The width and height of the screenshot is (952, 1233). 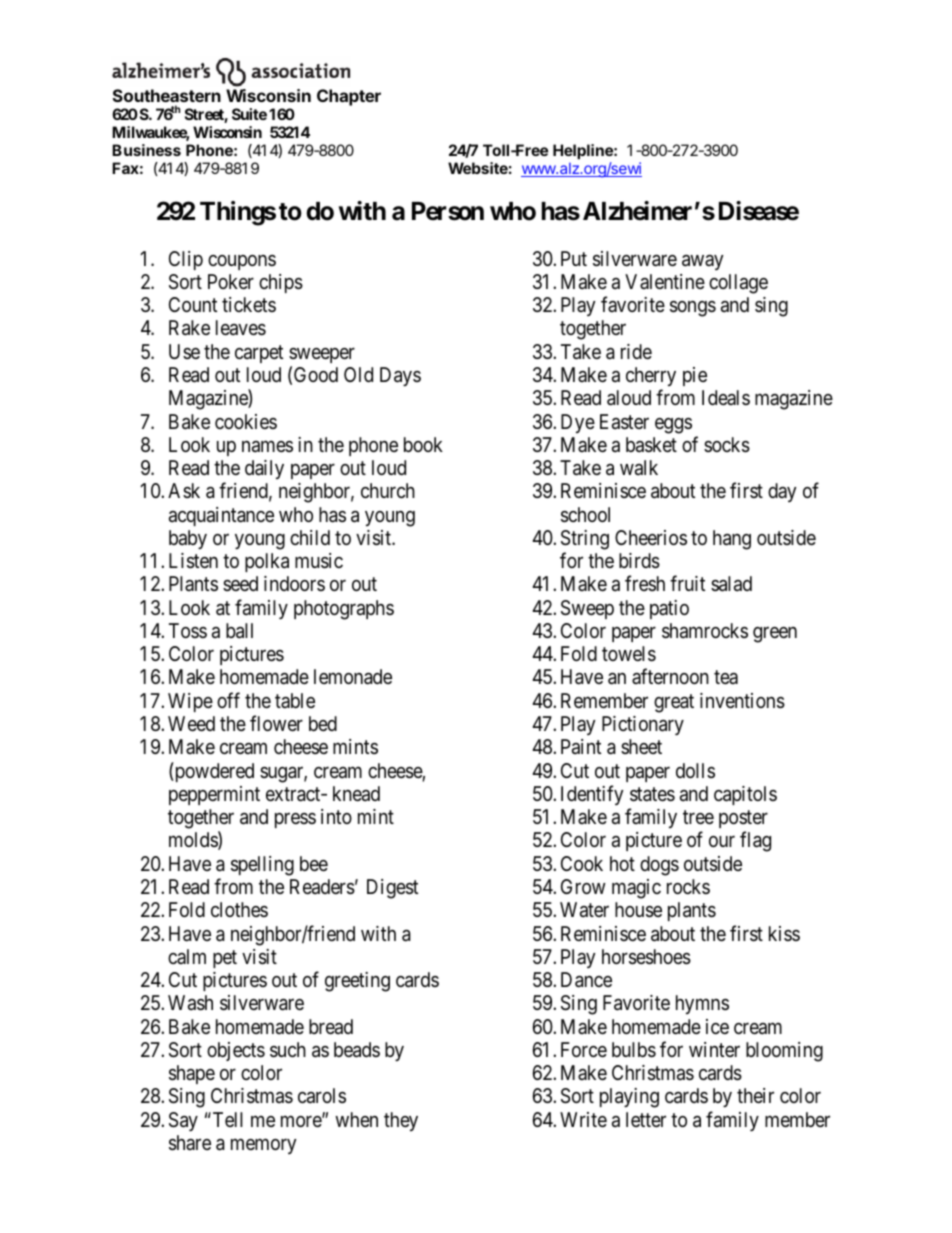 I want to click on Person, so click(x=448, y=211).
